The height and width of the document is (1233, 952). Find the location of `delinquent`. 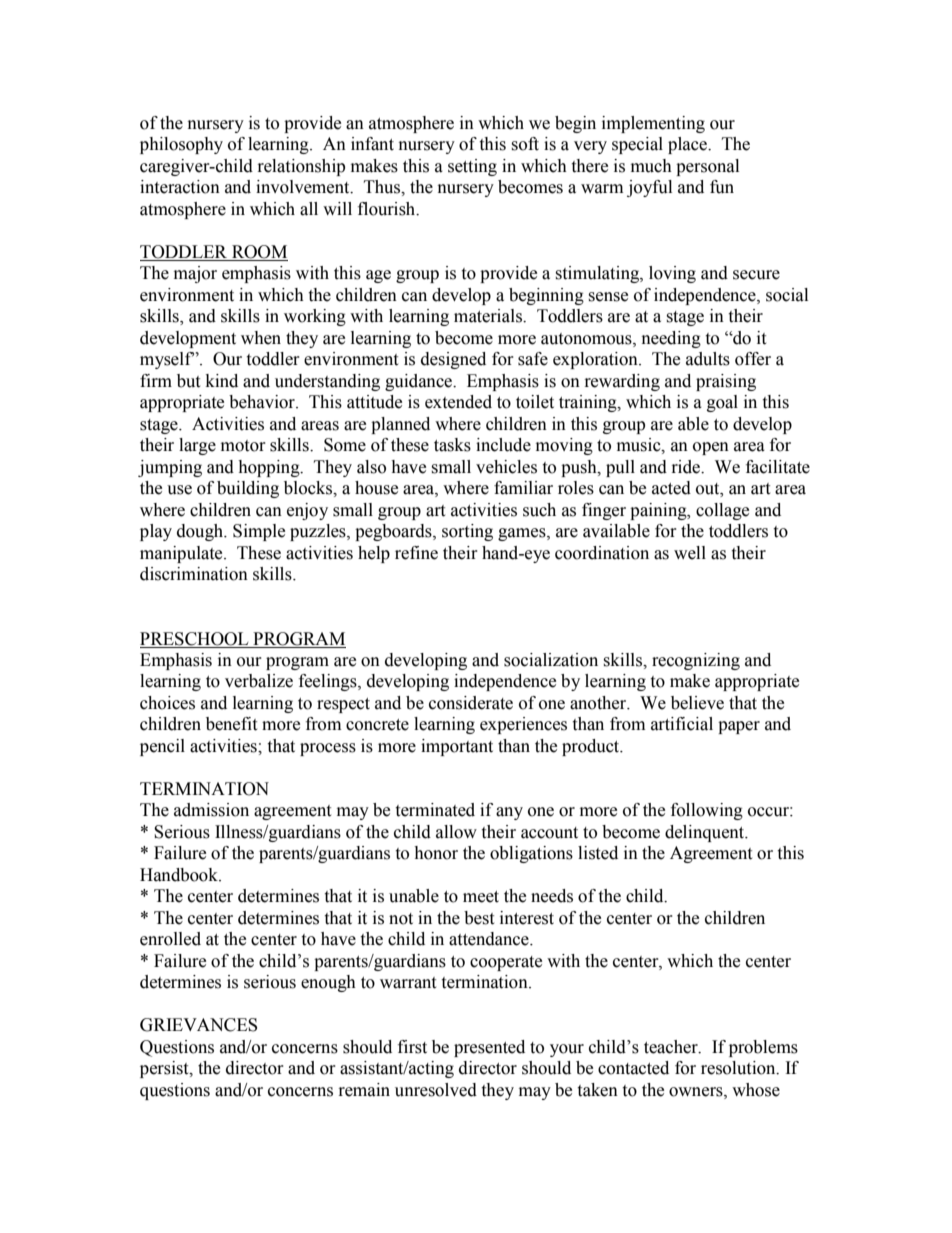

delinquent is located at coordinates (706, 833).
